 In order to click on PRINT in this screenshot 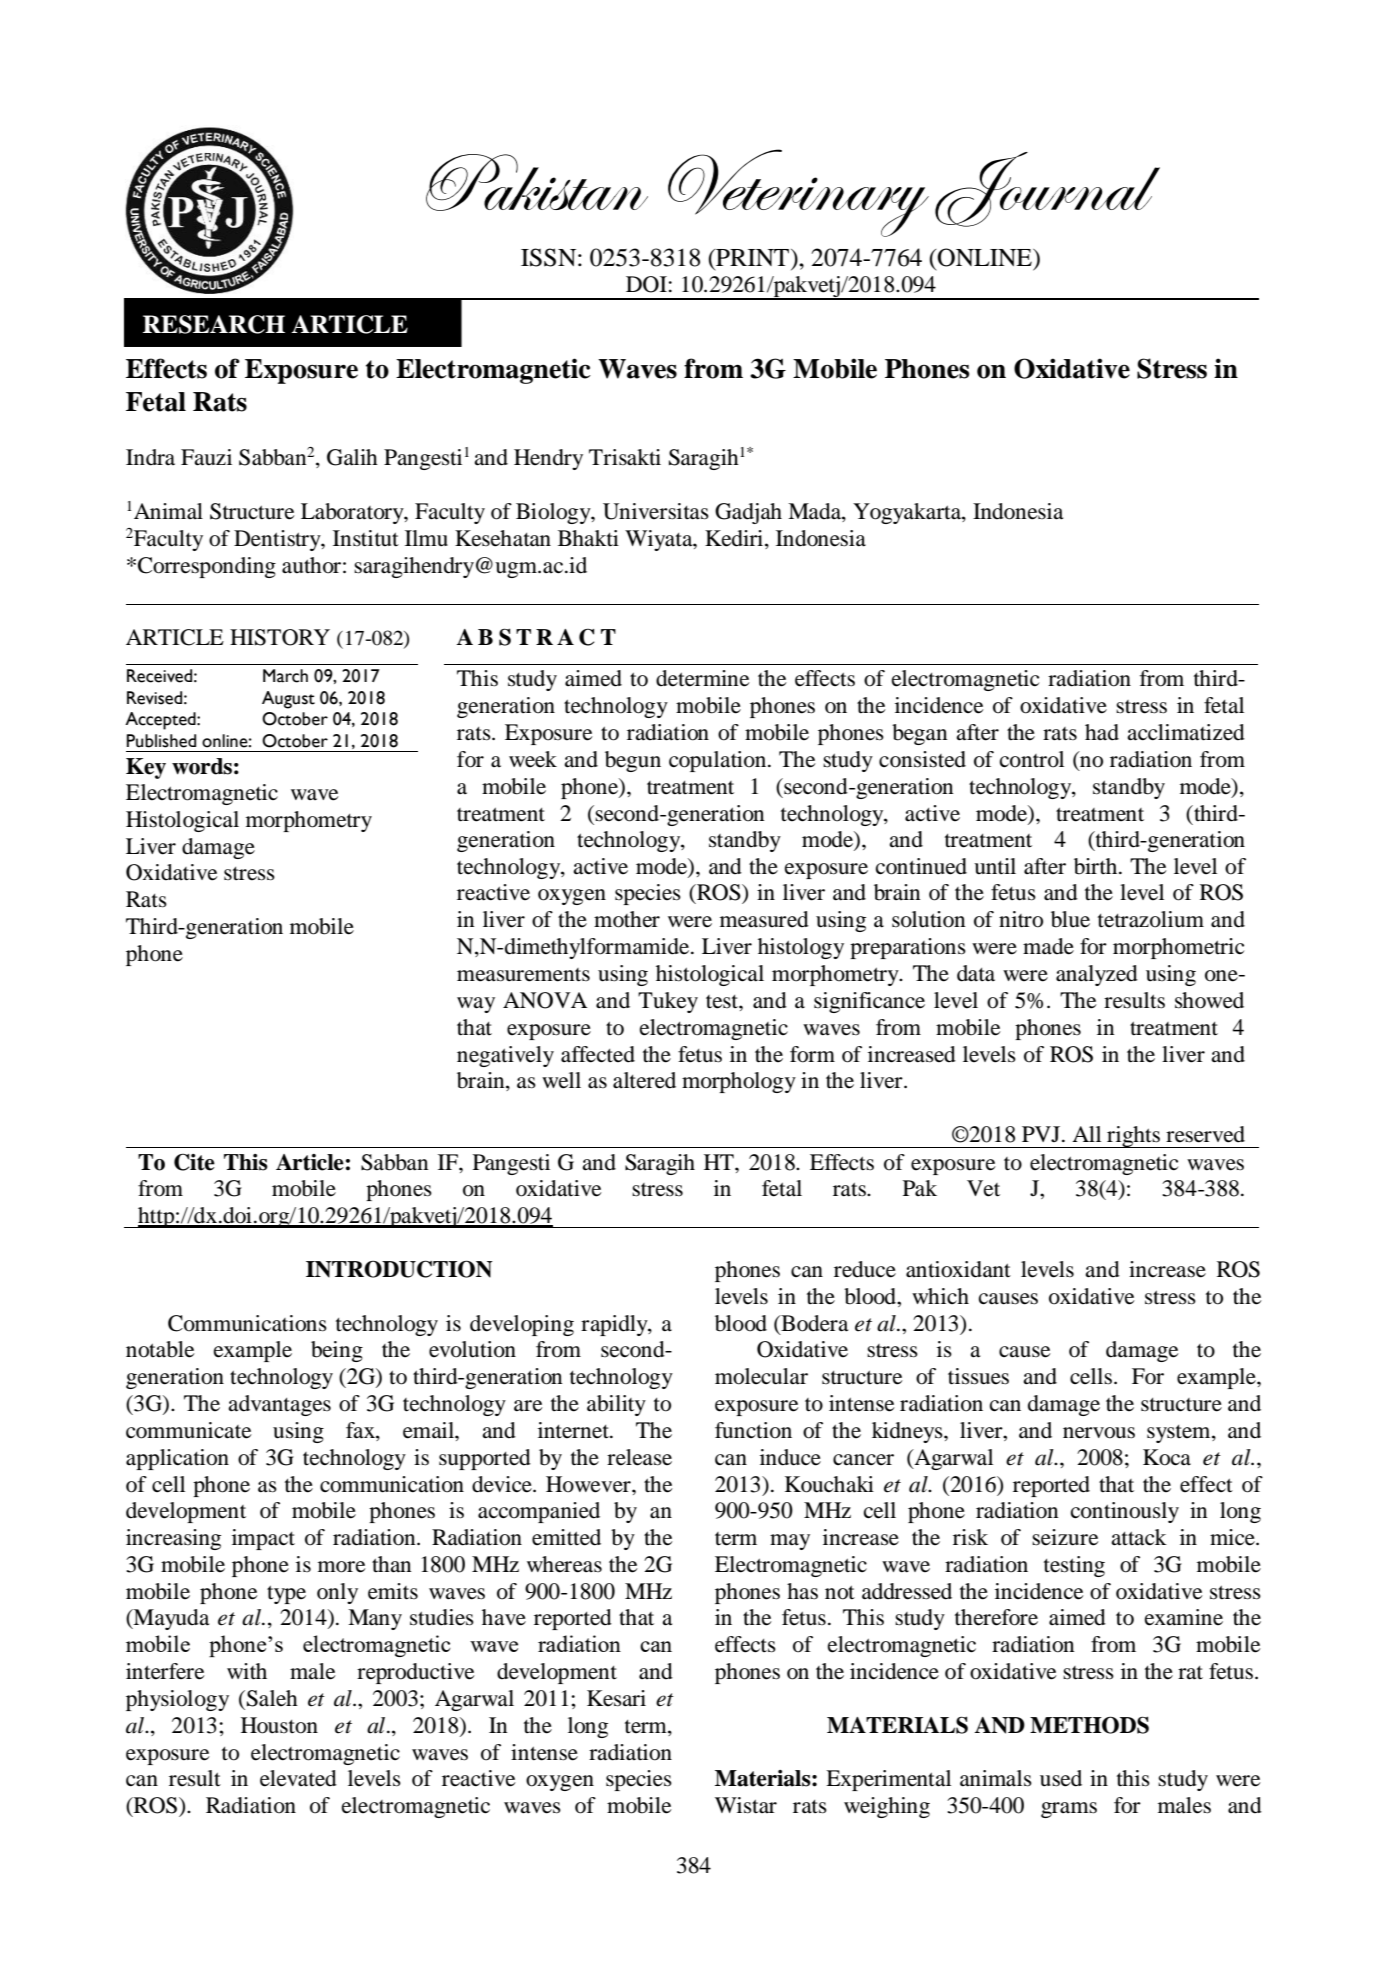, I will do `click(753, 257)`.
